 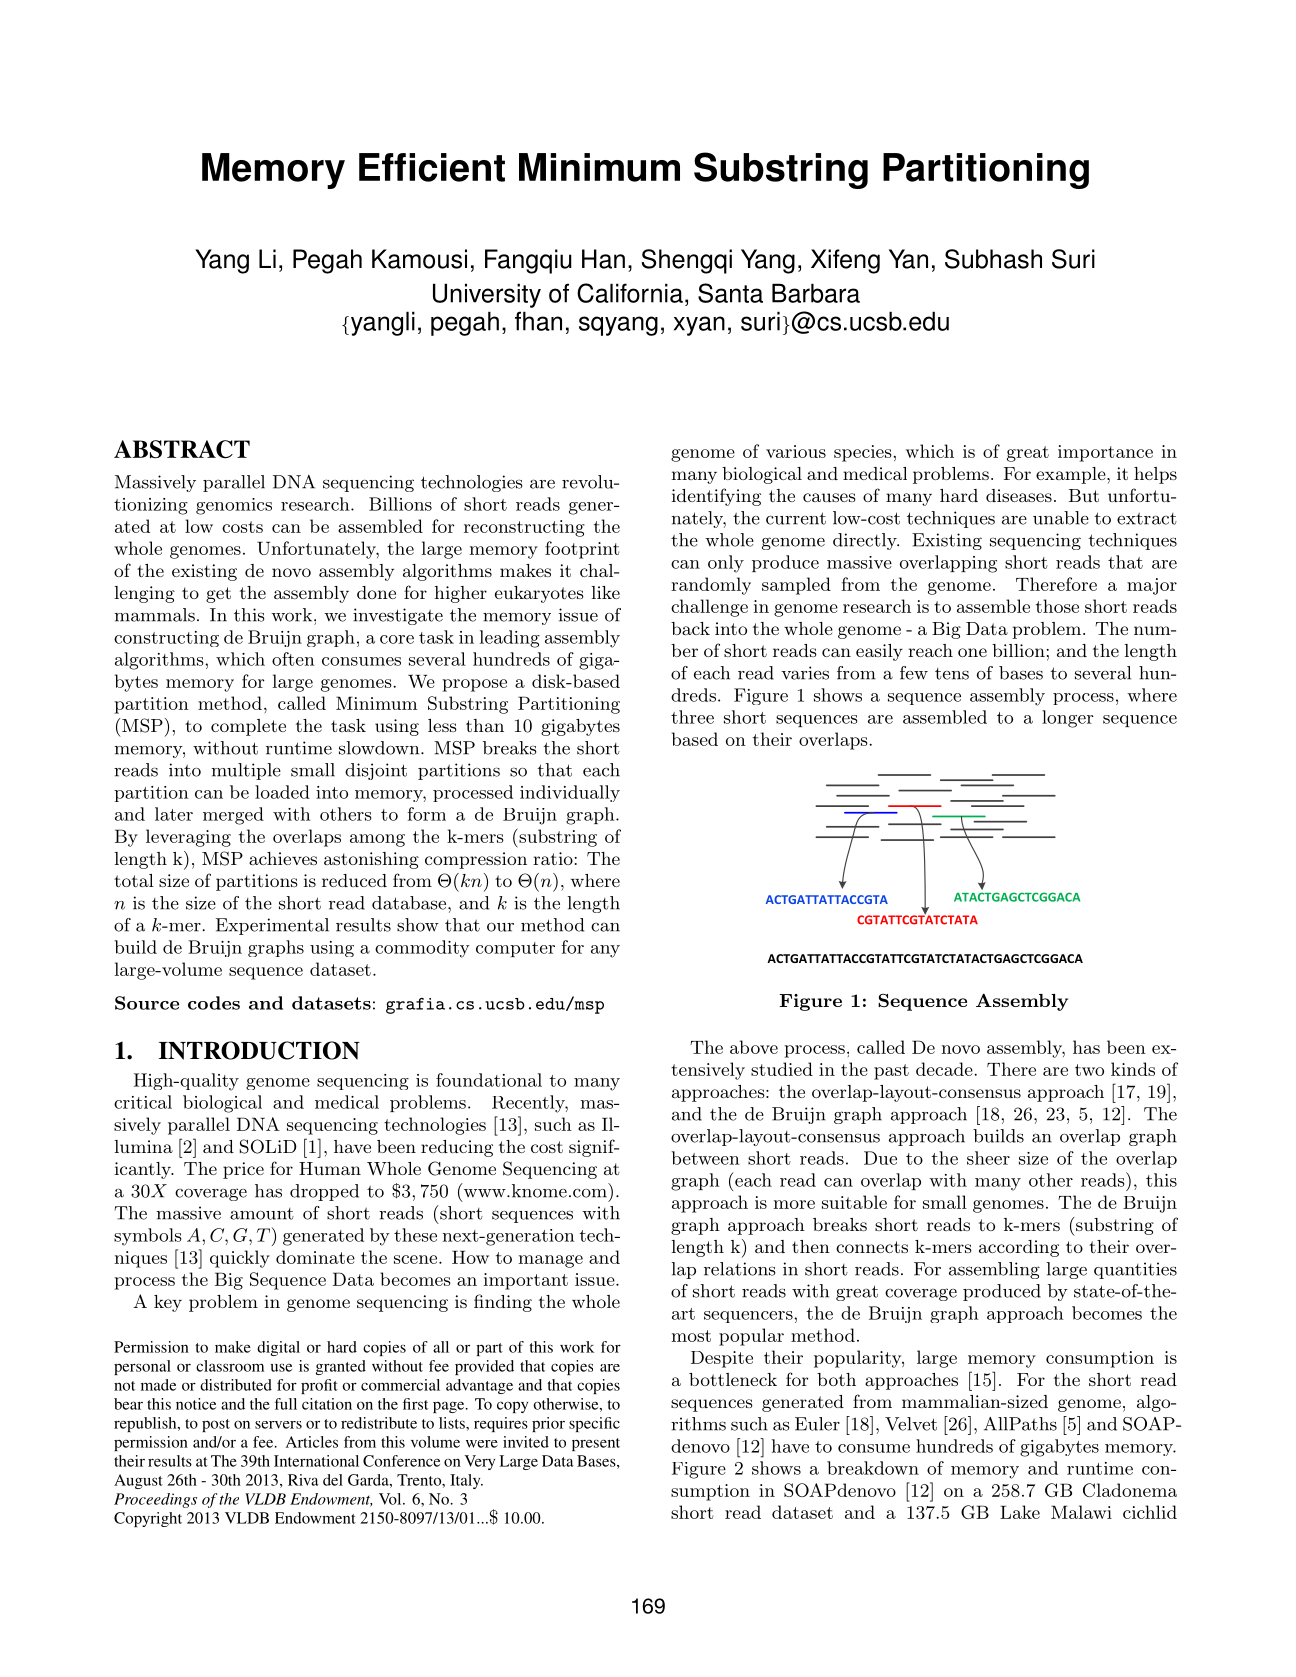 What do you see at coordinates (1068, 719) in the document?
I see `longer` at bounding box center [1068, 719].
